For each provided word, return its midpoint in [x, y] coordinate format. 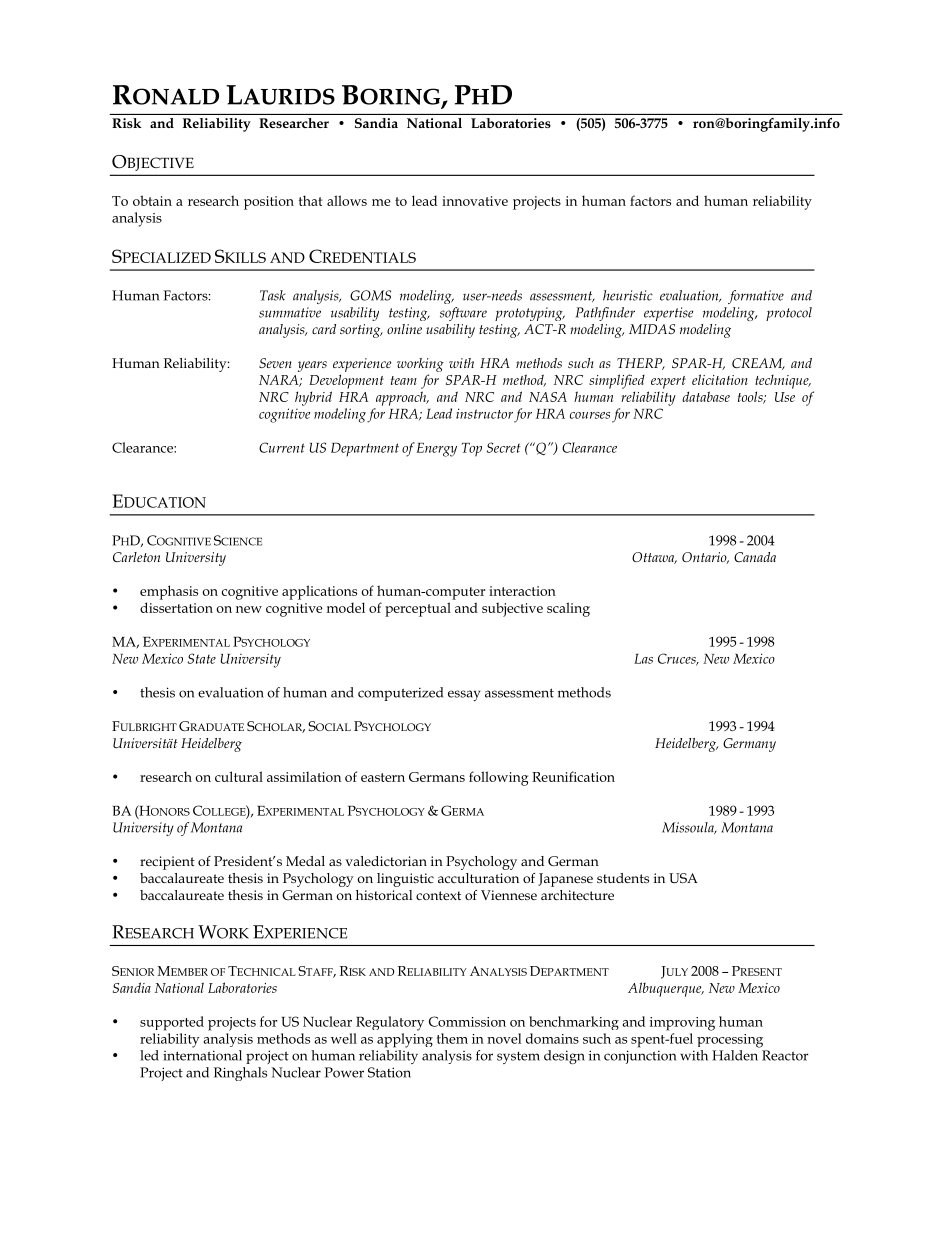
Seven [275, 363]
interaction [522, 591]
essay [464, 695]
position [269, 203]
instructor [484, 413]
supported [172, 1023]
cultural [239, 776]
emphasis [169, 592]
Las [643, 659]
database [706, 396]
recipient [167, 863]
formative [756, 297]
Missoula [689, 828]
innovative [475, 201]
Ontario [705, 558]
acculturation [478, 878]
